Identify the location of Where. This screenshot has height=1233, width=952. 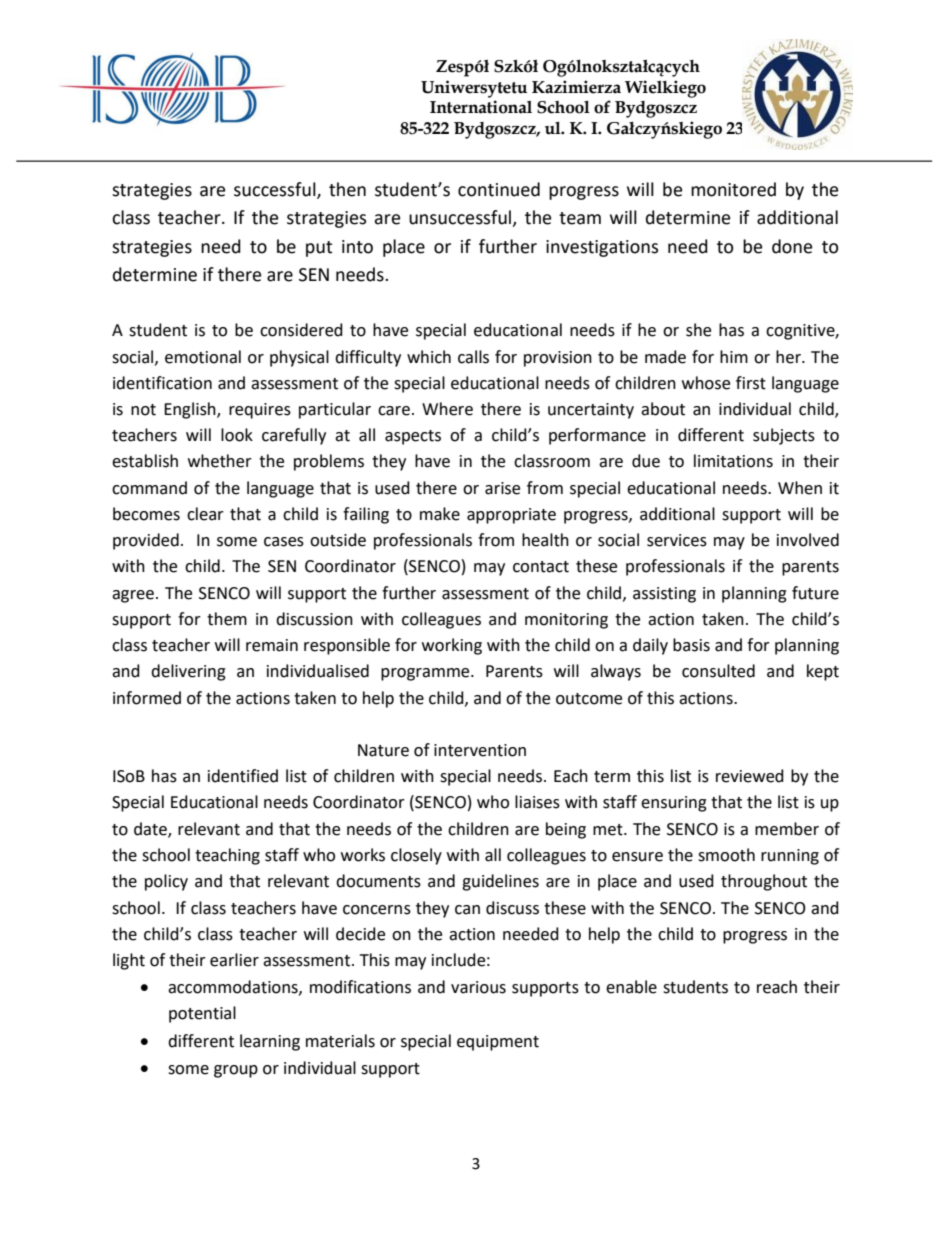
(447, 409).
